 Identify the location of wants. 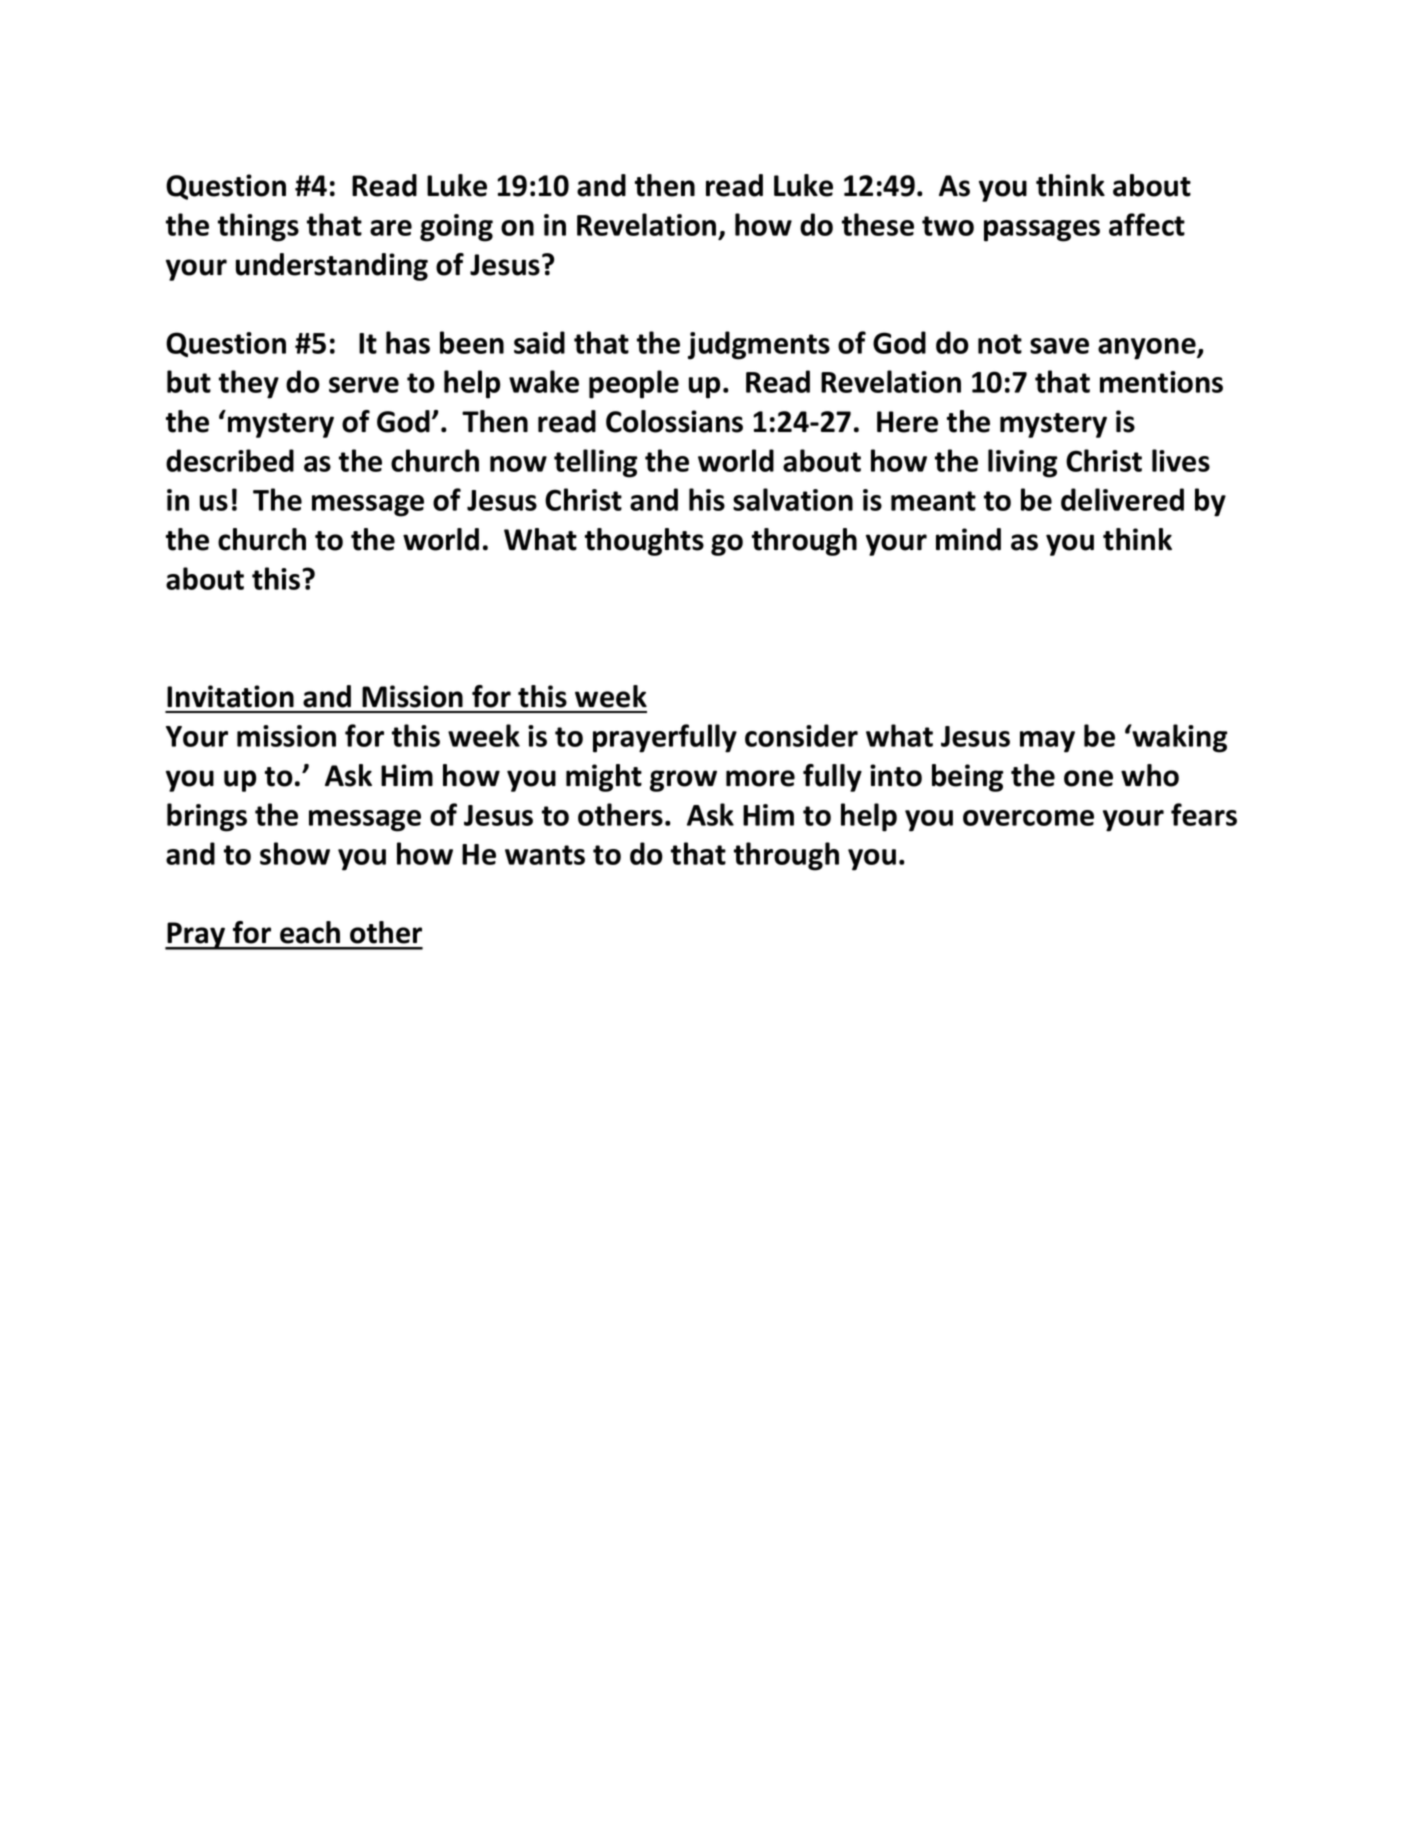
(545, 855).
